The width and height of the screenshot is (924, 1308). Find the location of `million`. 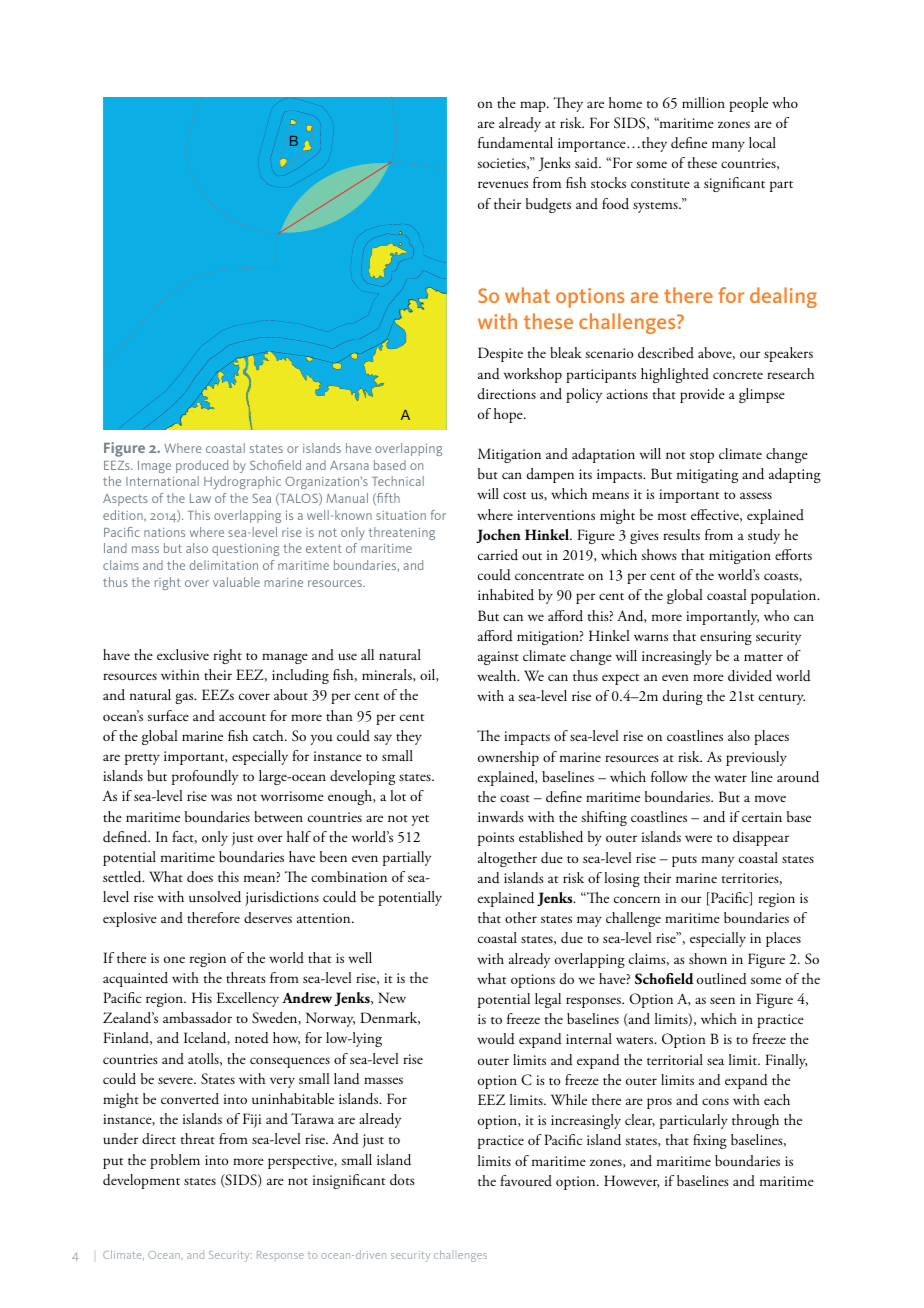

million is located at coordinates (703, 102).
